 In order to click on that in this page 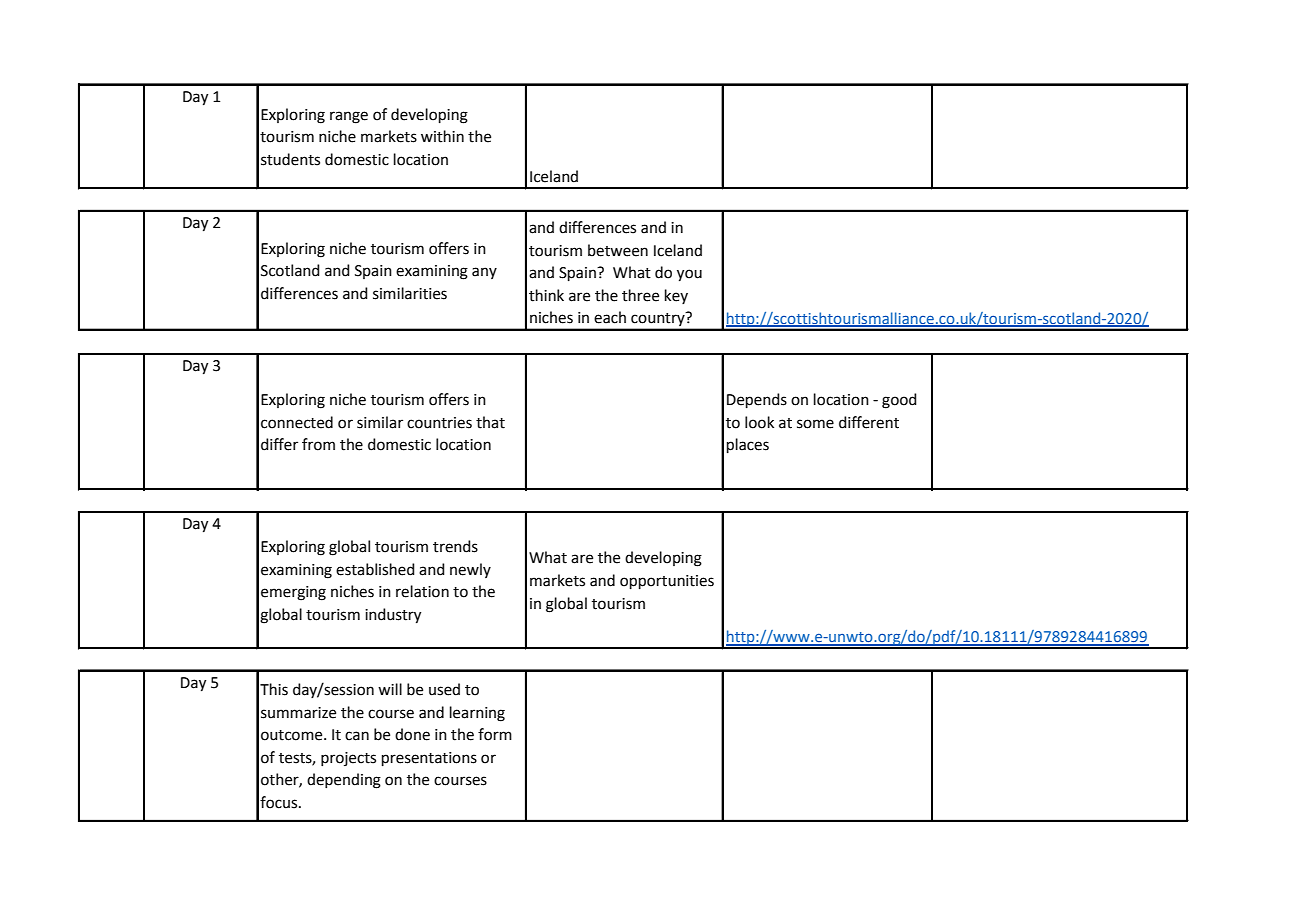, I will do `click(490, 422)`.
